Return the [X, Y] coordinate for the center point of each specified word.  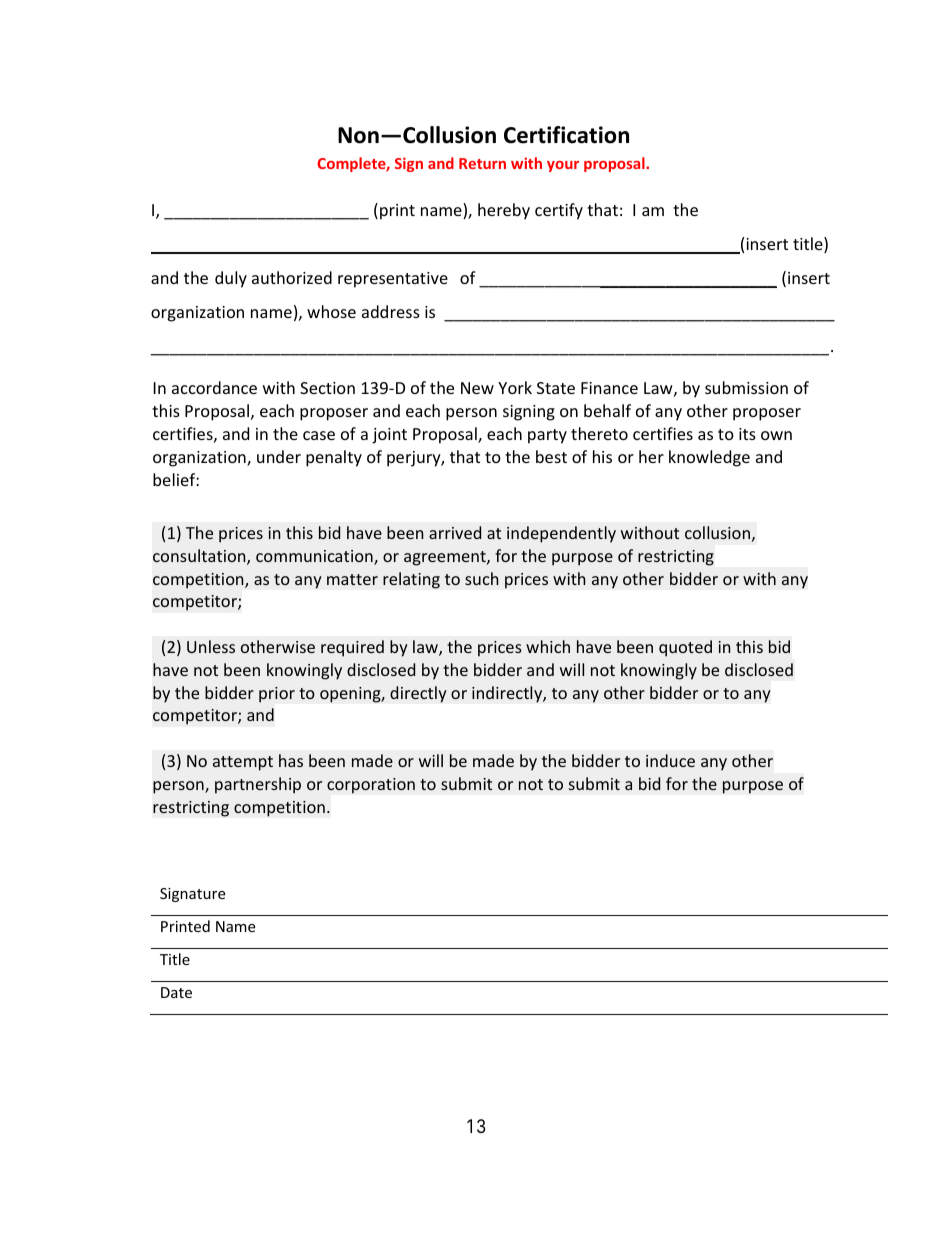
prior [277, 695]
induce [670, 760]
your [563, 166]
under [279, 456]
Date [176, 992]
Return [482, 163]
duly [231, 279]
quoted [685, 648]
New [477, 388]
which [548, 646]
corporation [371, 786]
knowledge [709, 458]
